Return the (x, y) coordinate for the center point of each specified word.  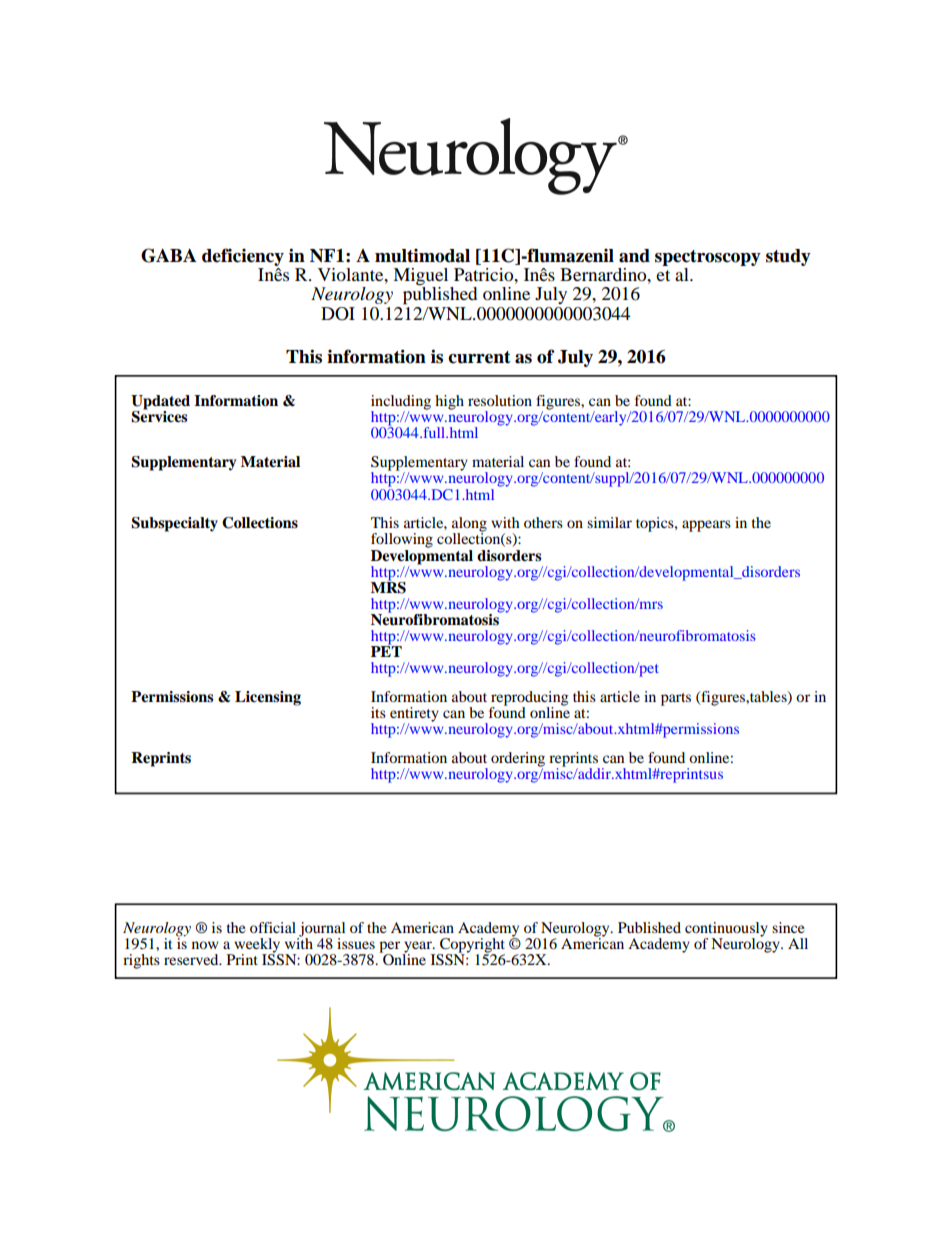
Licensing (268, 698)
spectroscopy (708, 258)
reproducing (529, 699)
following (402, 540)
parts (676, 699)
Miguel (422, 278)
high (449, 402)
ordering (518, 760)
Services (159, 416)
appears (706, 526)
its (378, 712)
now (205, 945)
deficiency (243, 257)
